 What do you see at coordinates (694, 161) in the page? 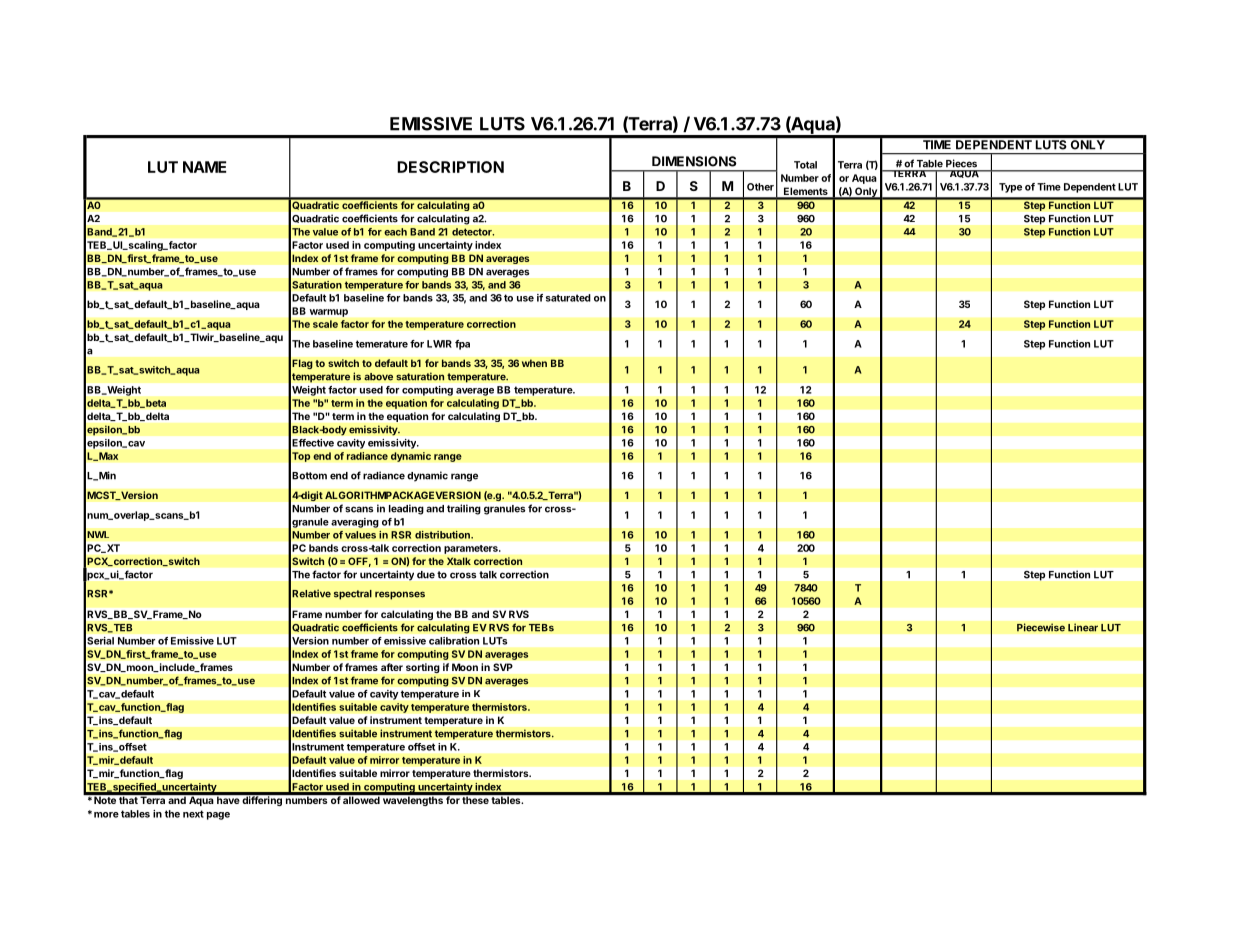
I see `DIMENSIONS` at bounding box center [694, 161].
